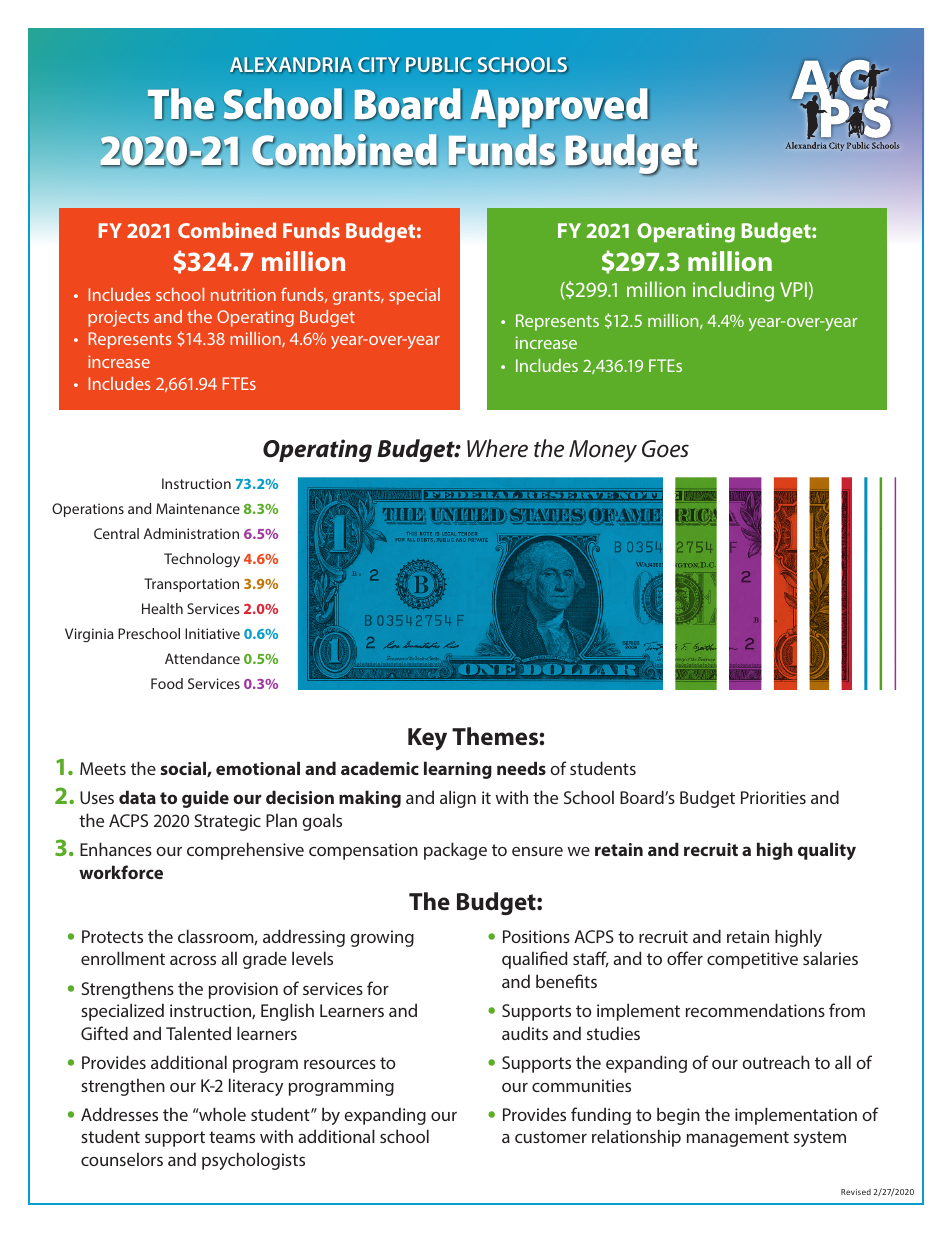  I want to click on Approved, so click(560, 107).
